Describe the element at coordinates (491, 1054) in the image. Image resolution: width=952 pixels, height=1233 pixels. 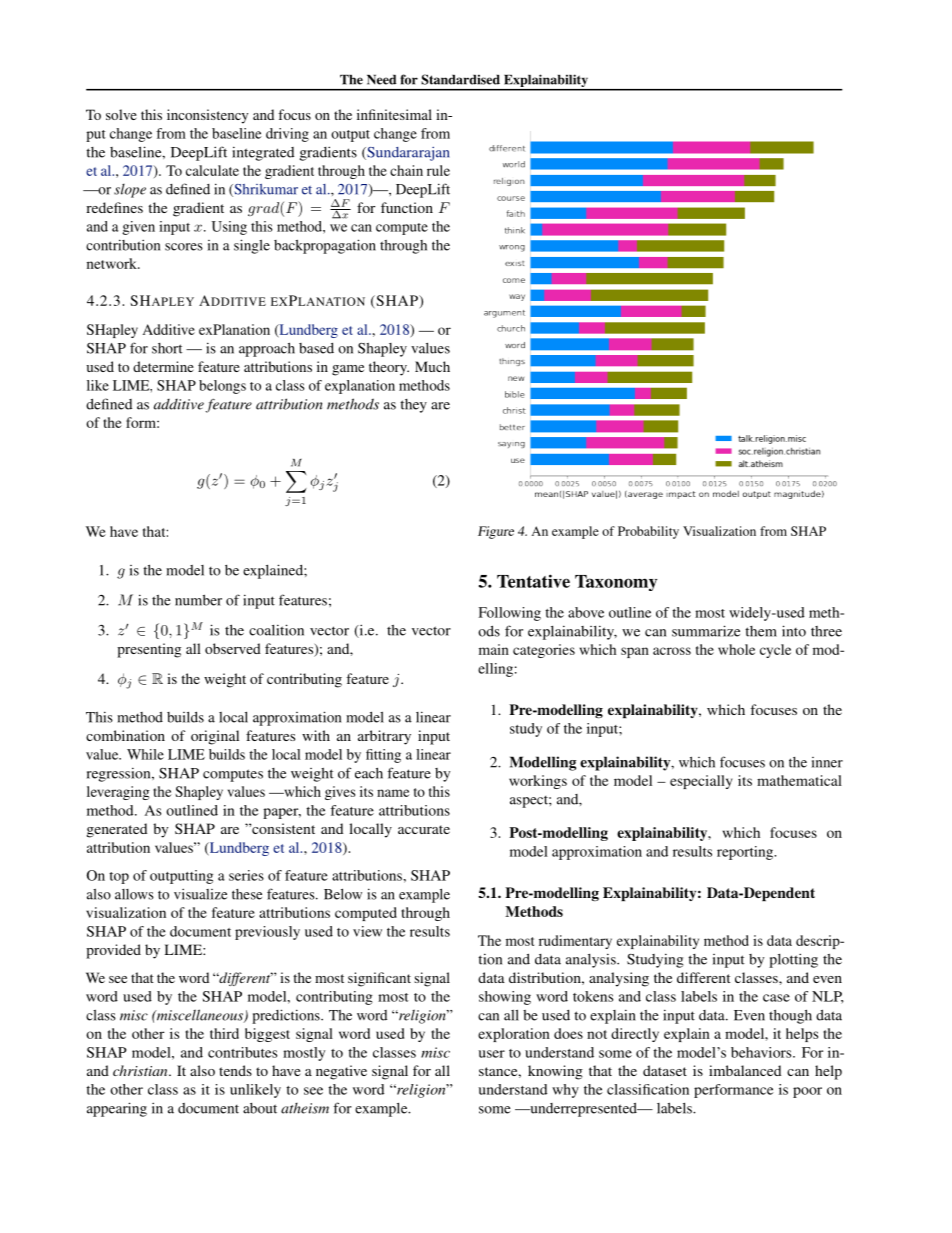
I see `user` at that location.
